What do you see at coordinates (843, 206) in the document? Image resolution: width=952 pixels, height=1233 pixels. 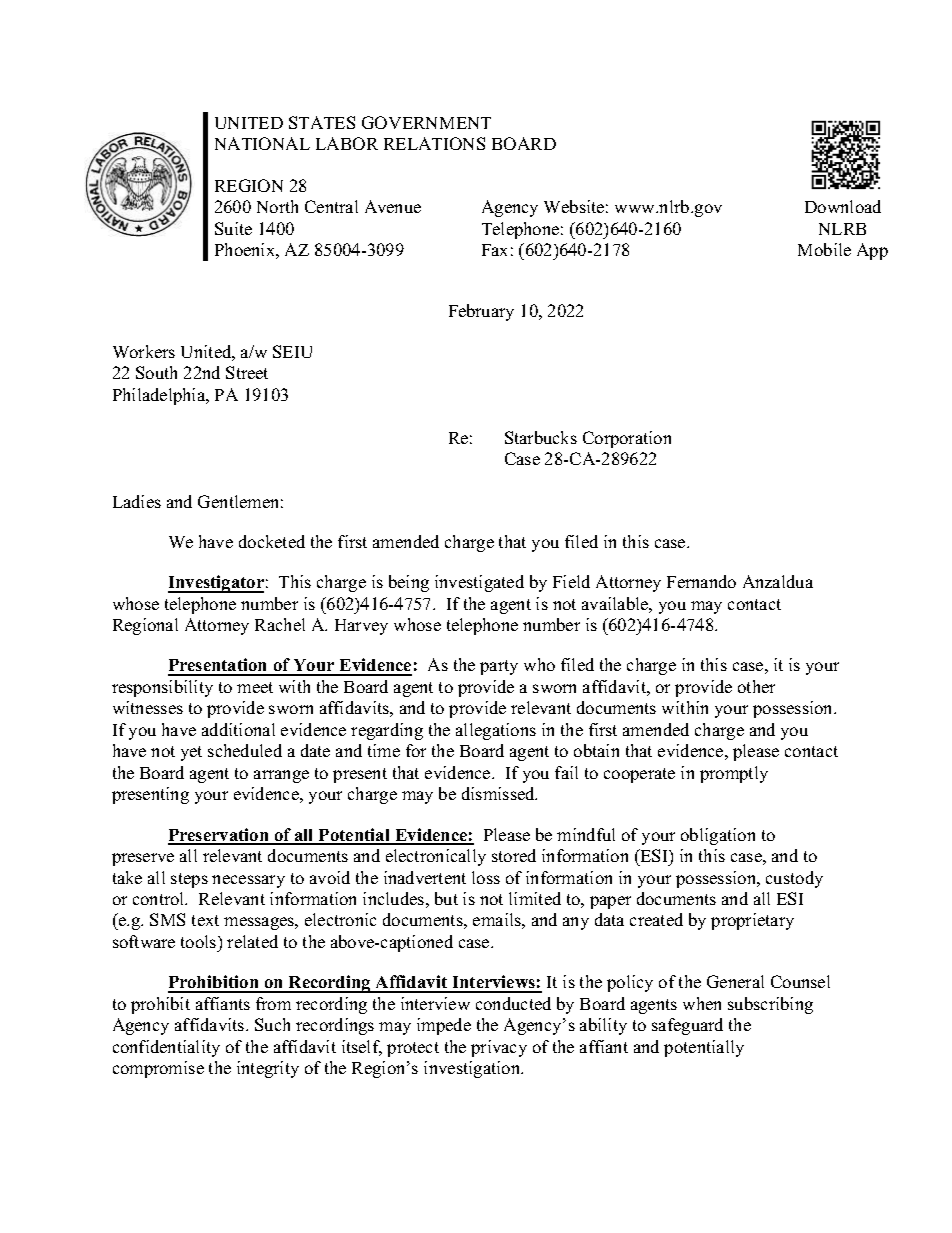 I see `Download` at bounding box center [843, 206].
